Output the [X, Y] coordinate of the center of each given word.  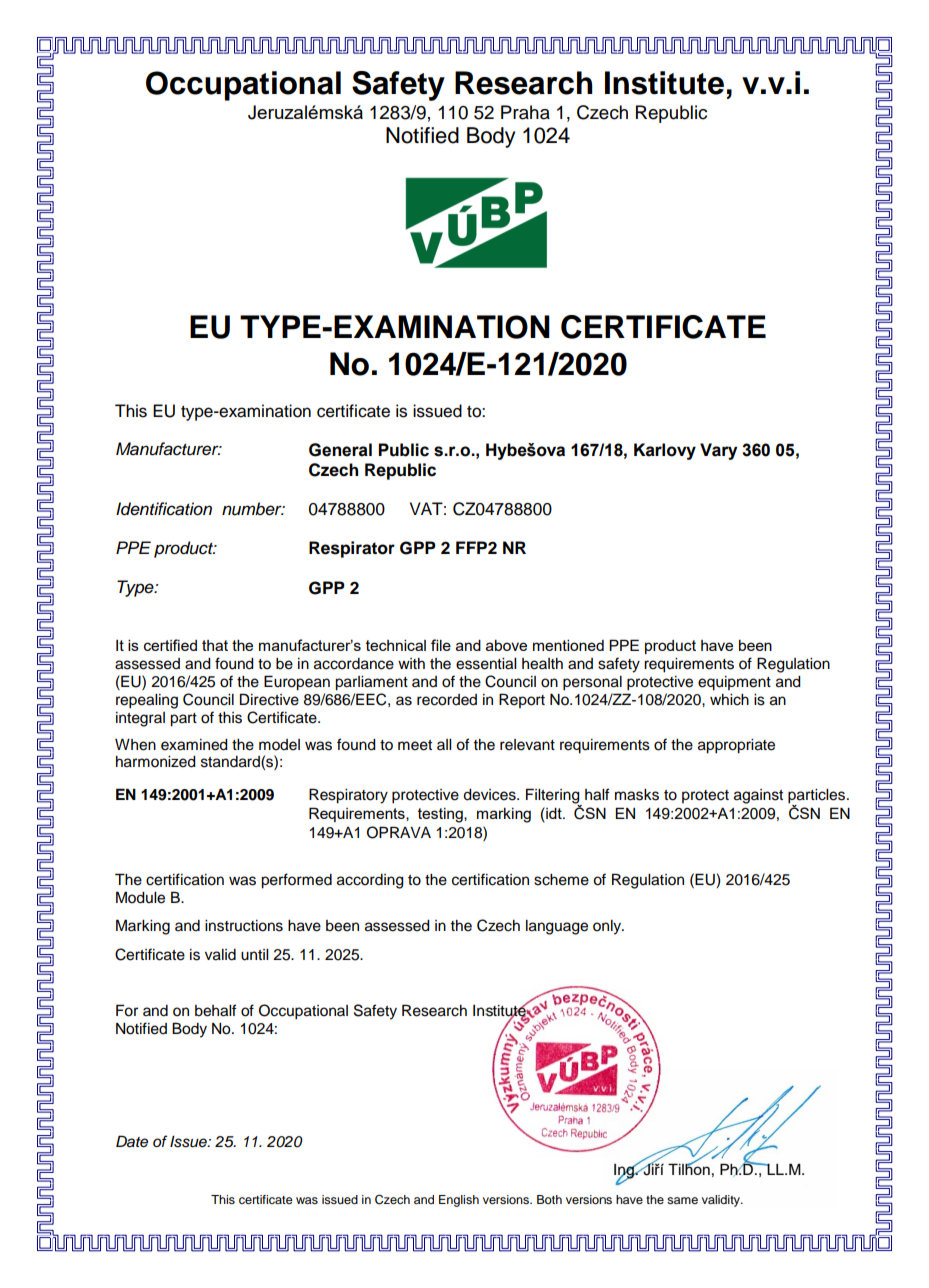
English [459, 1201]
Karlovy [665, 451]
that [215, 645]
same [682, 1200]
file [441, 645]
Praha [525, 112]
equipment [734, 683]
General [340, 450]
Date [132, 1141]
